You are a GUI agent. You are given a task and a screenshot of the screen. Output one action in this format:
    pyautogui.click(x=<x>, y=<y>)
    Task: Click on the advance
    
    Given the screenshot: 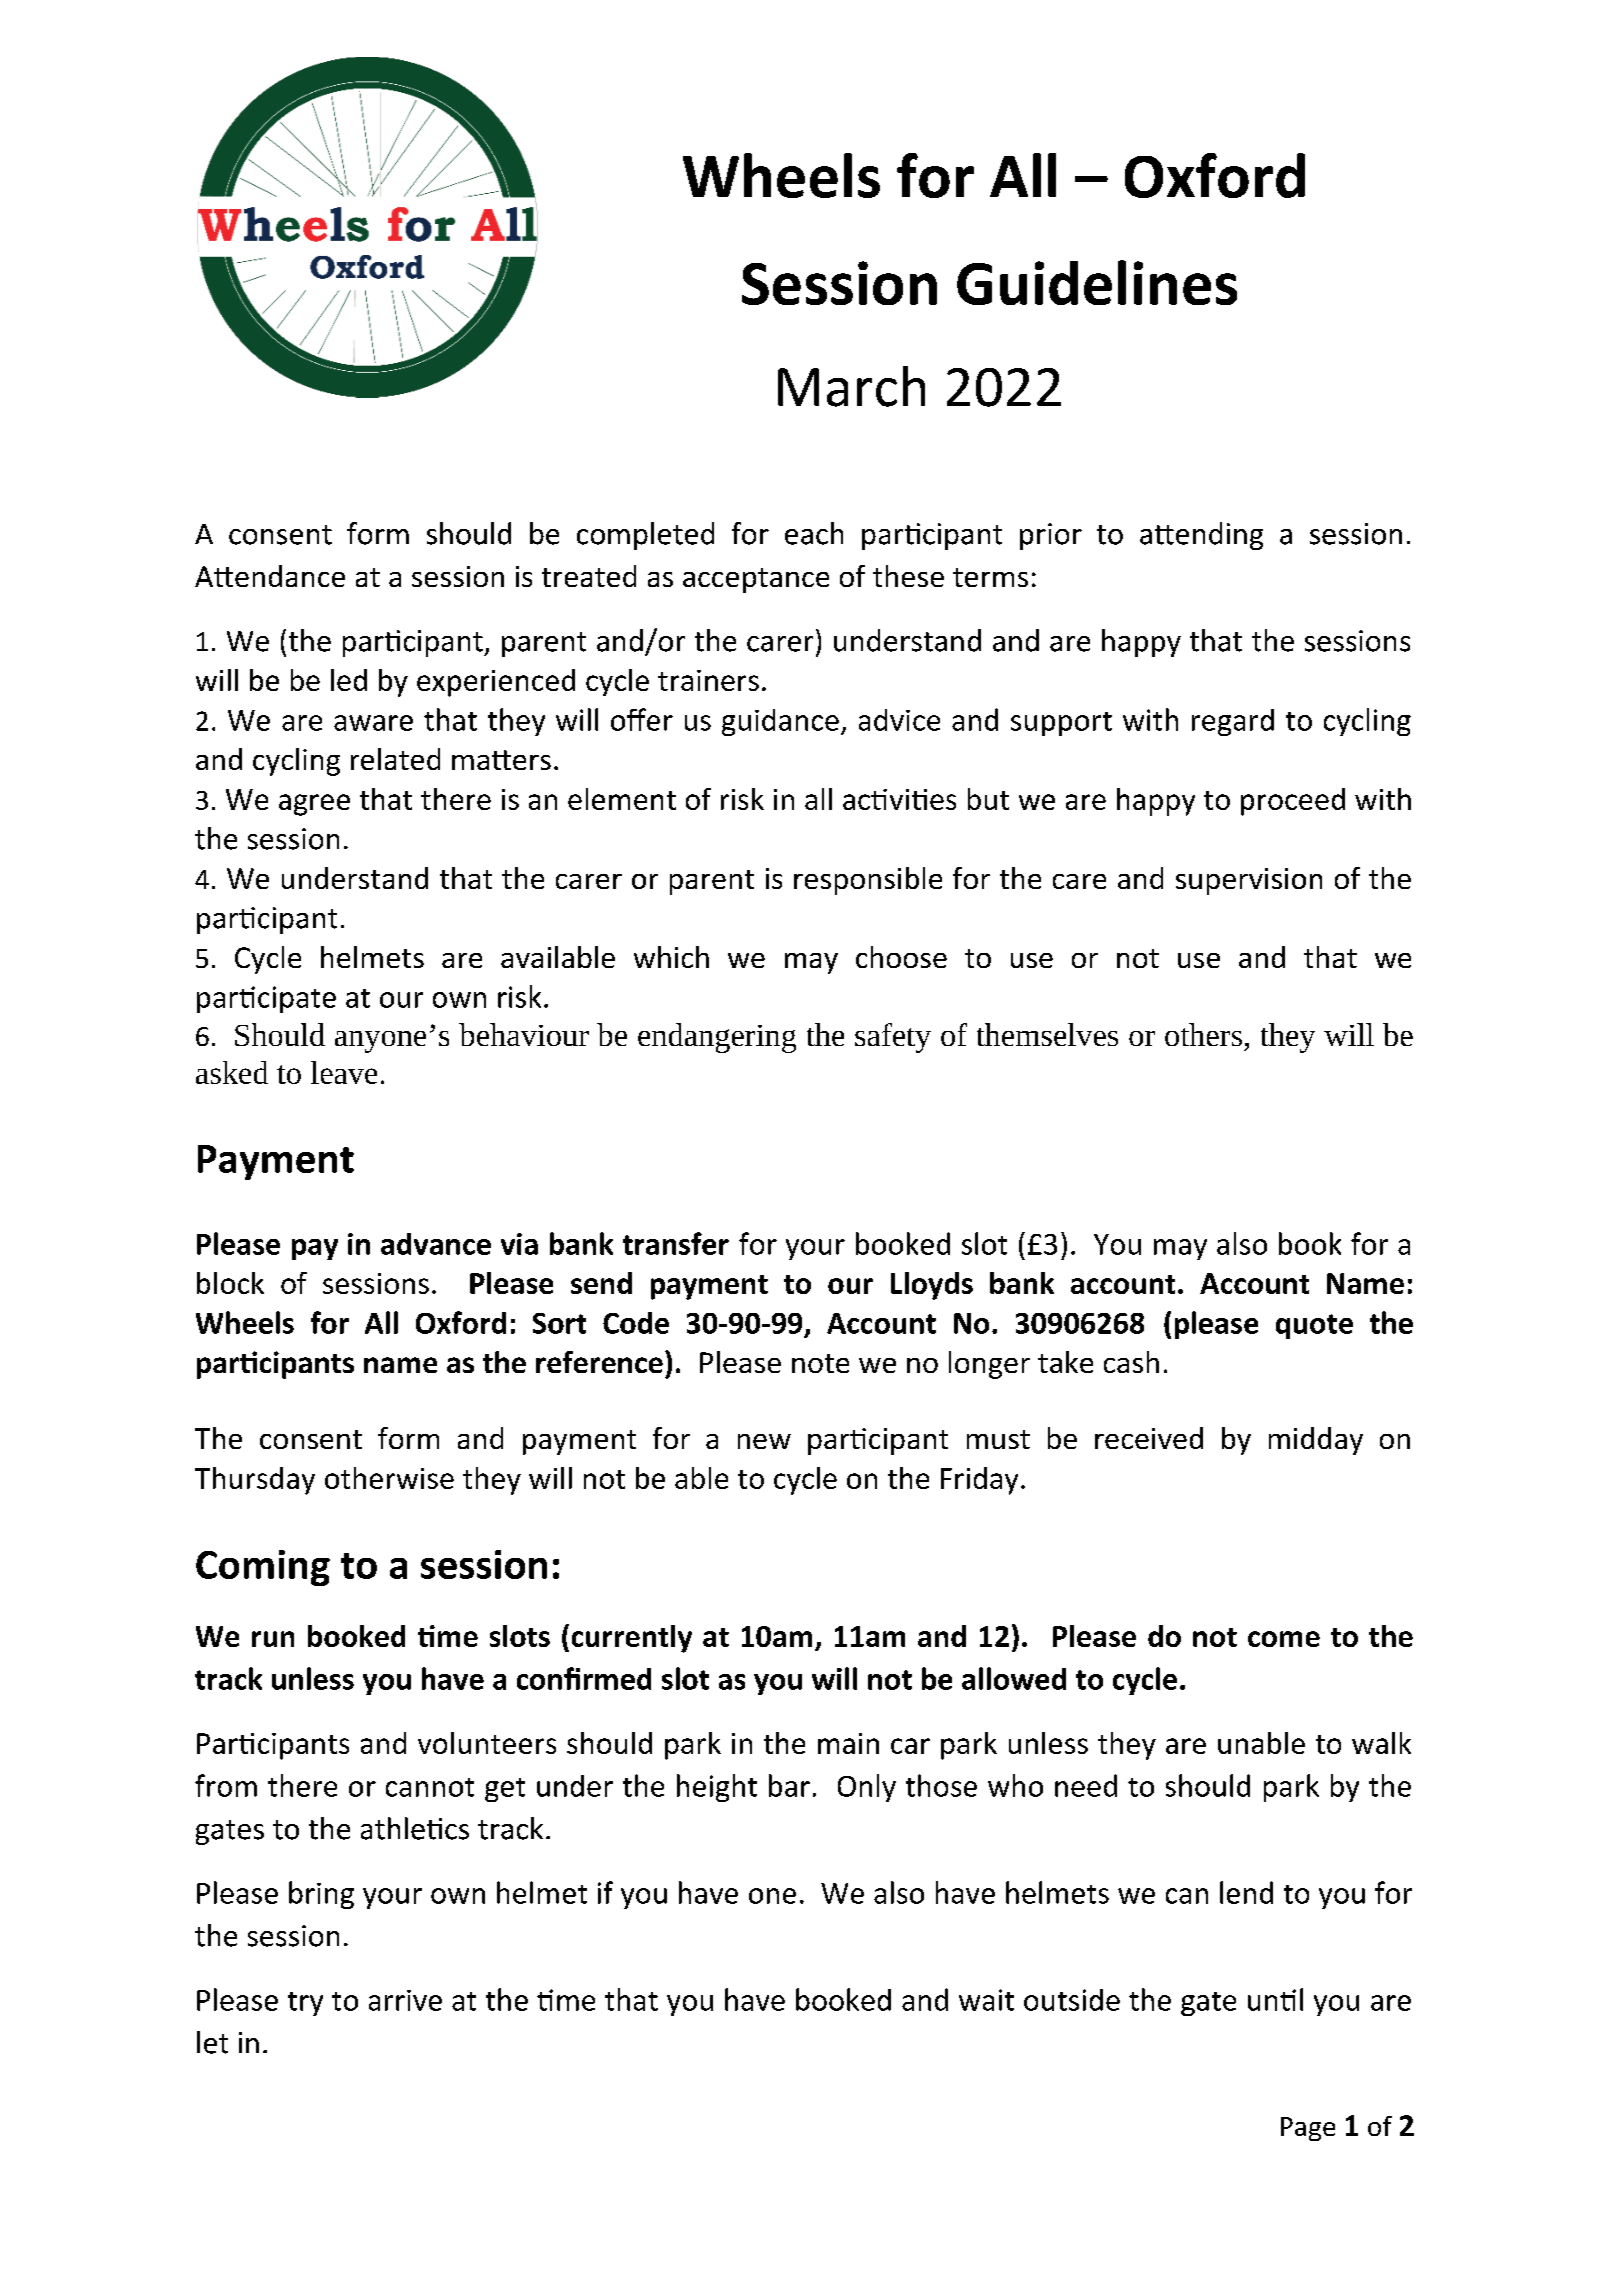 What is the action you would take?
    pyautogui.click(x=436, y=1244)
